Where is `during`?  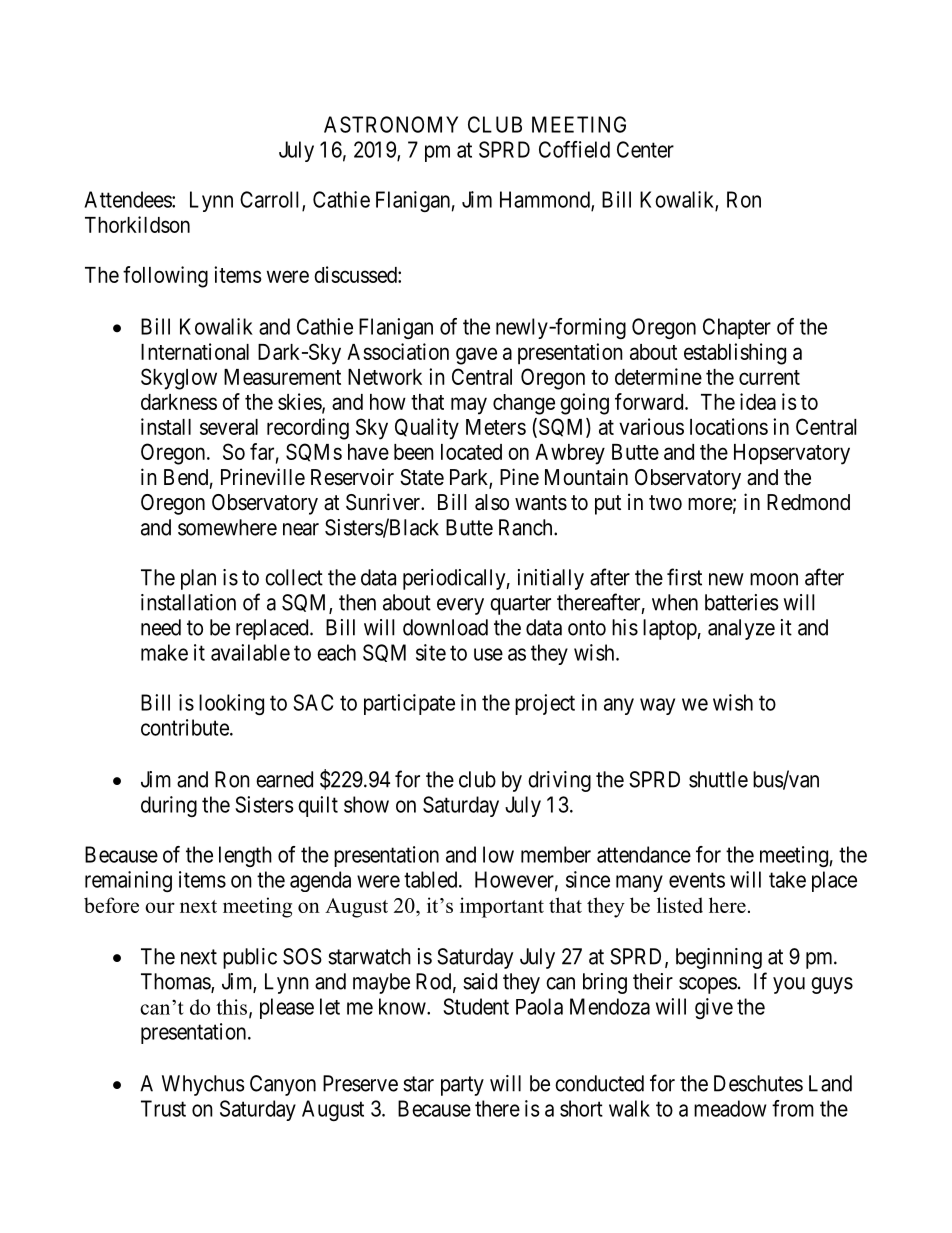
during is located at coordinates (169, 806).
